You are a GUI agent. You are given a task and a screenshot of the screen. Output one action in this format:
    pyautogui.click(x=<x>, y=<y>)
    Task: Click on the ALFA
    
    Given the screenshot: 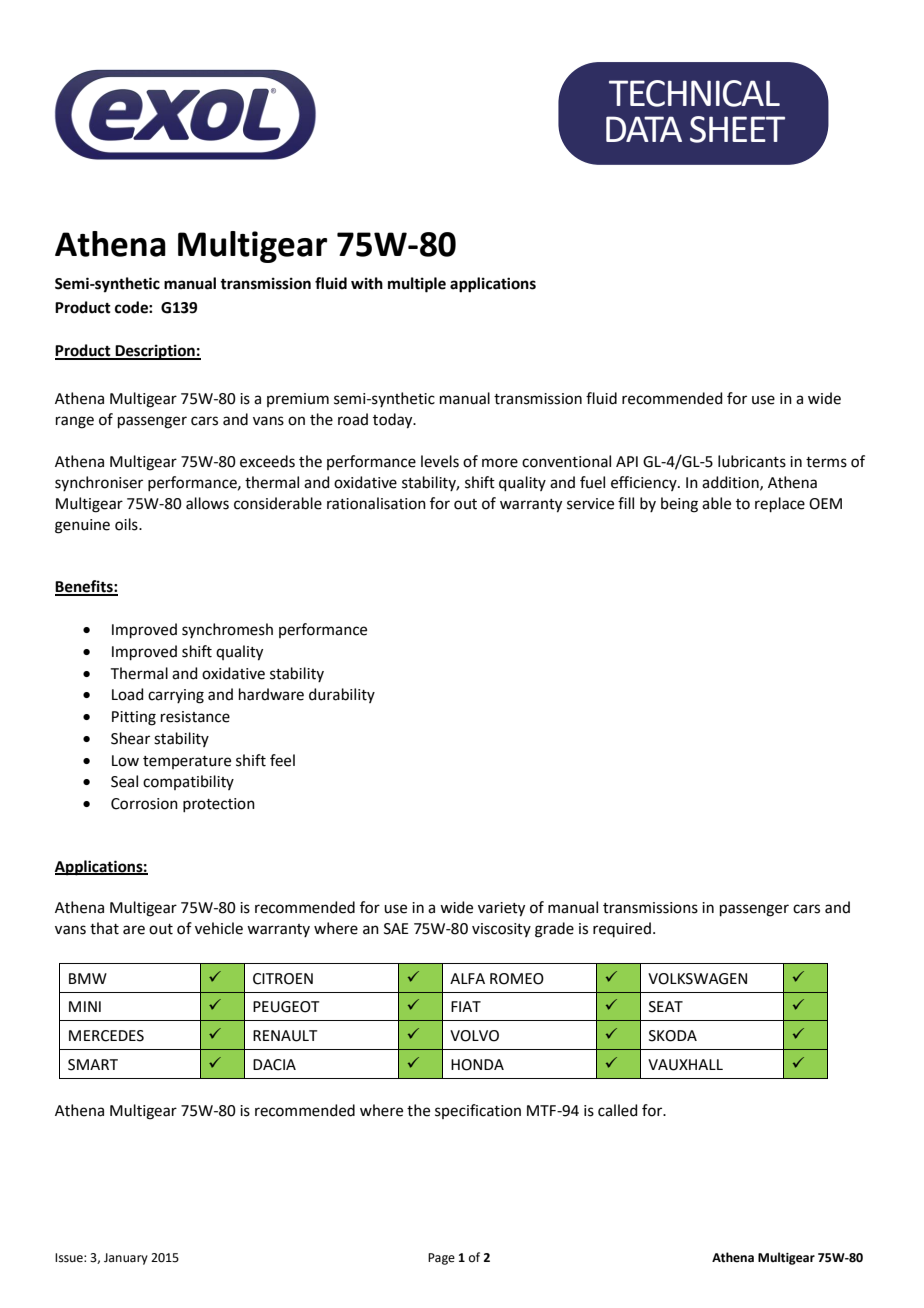 What is the action you would take?
    pyautogui.click(x=467, y=978)
